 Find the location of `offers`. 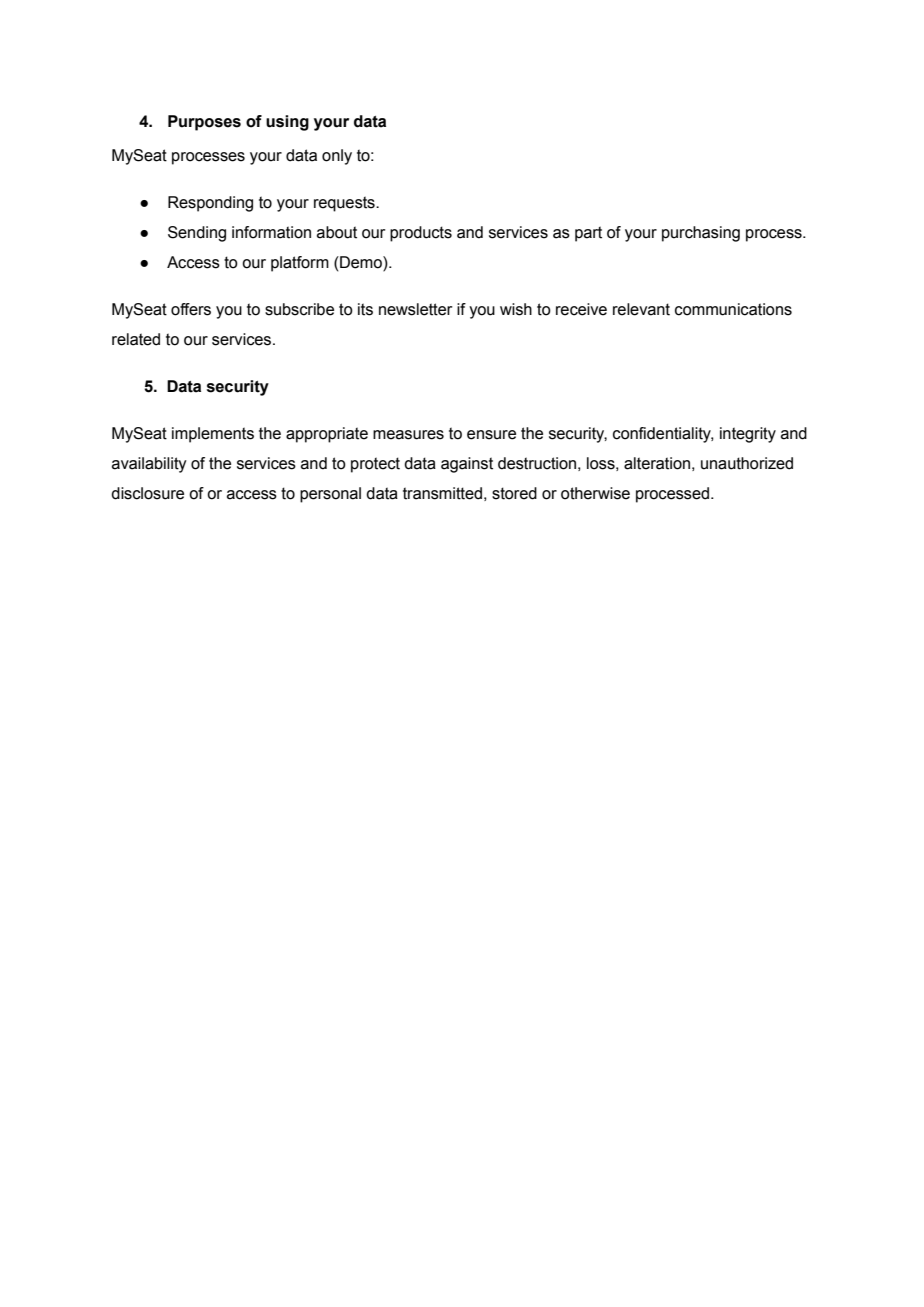

offers is located at coordinates (191, 309).
